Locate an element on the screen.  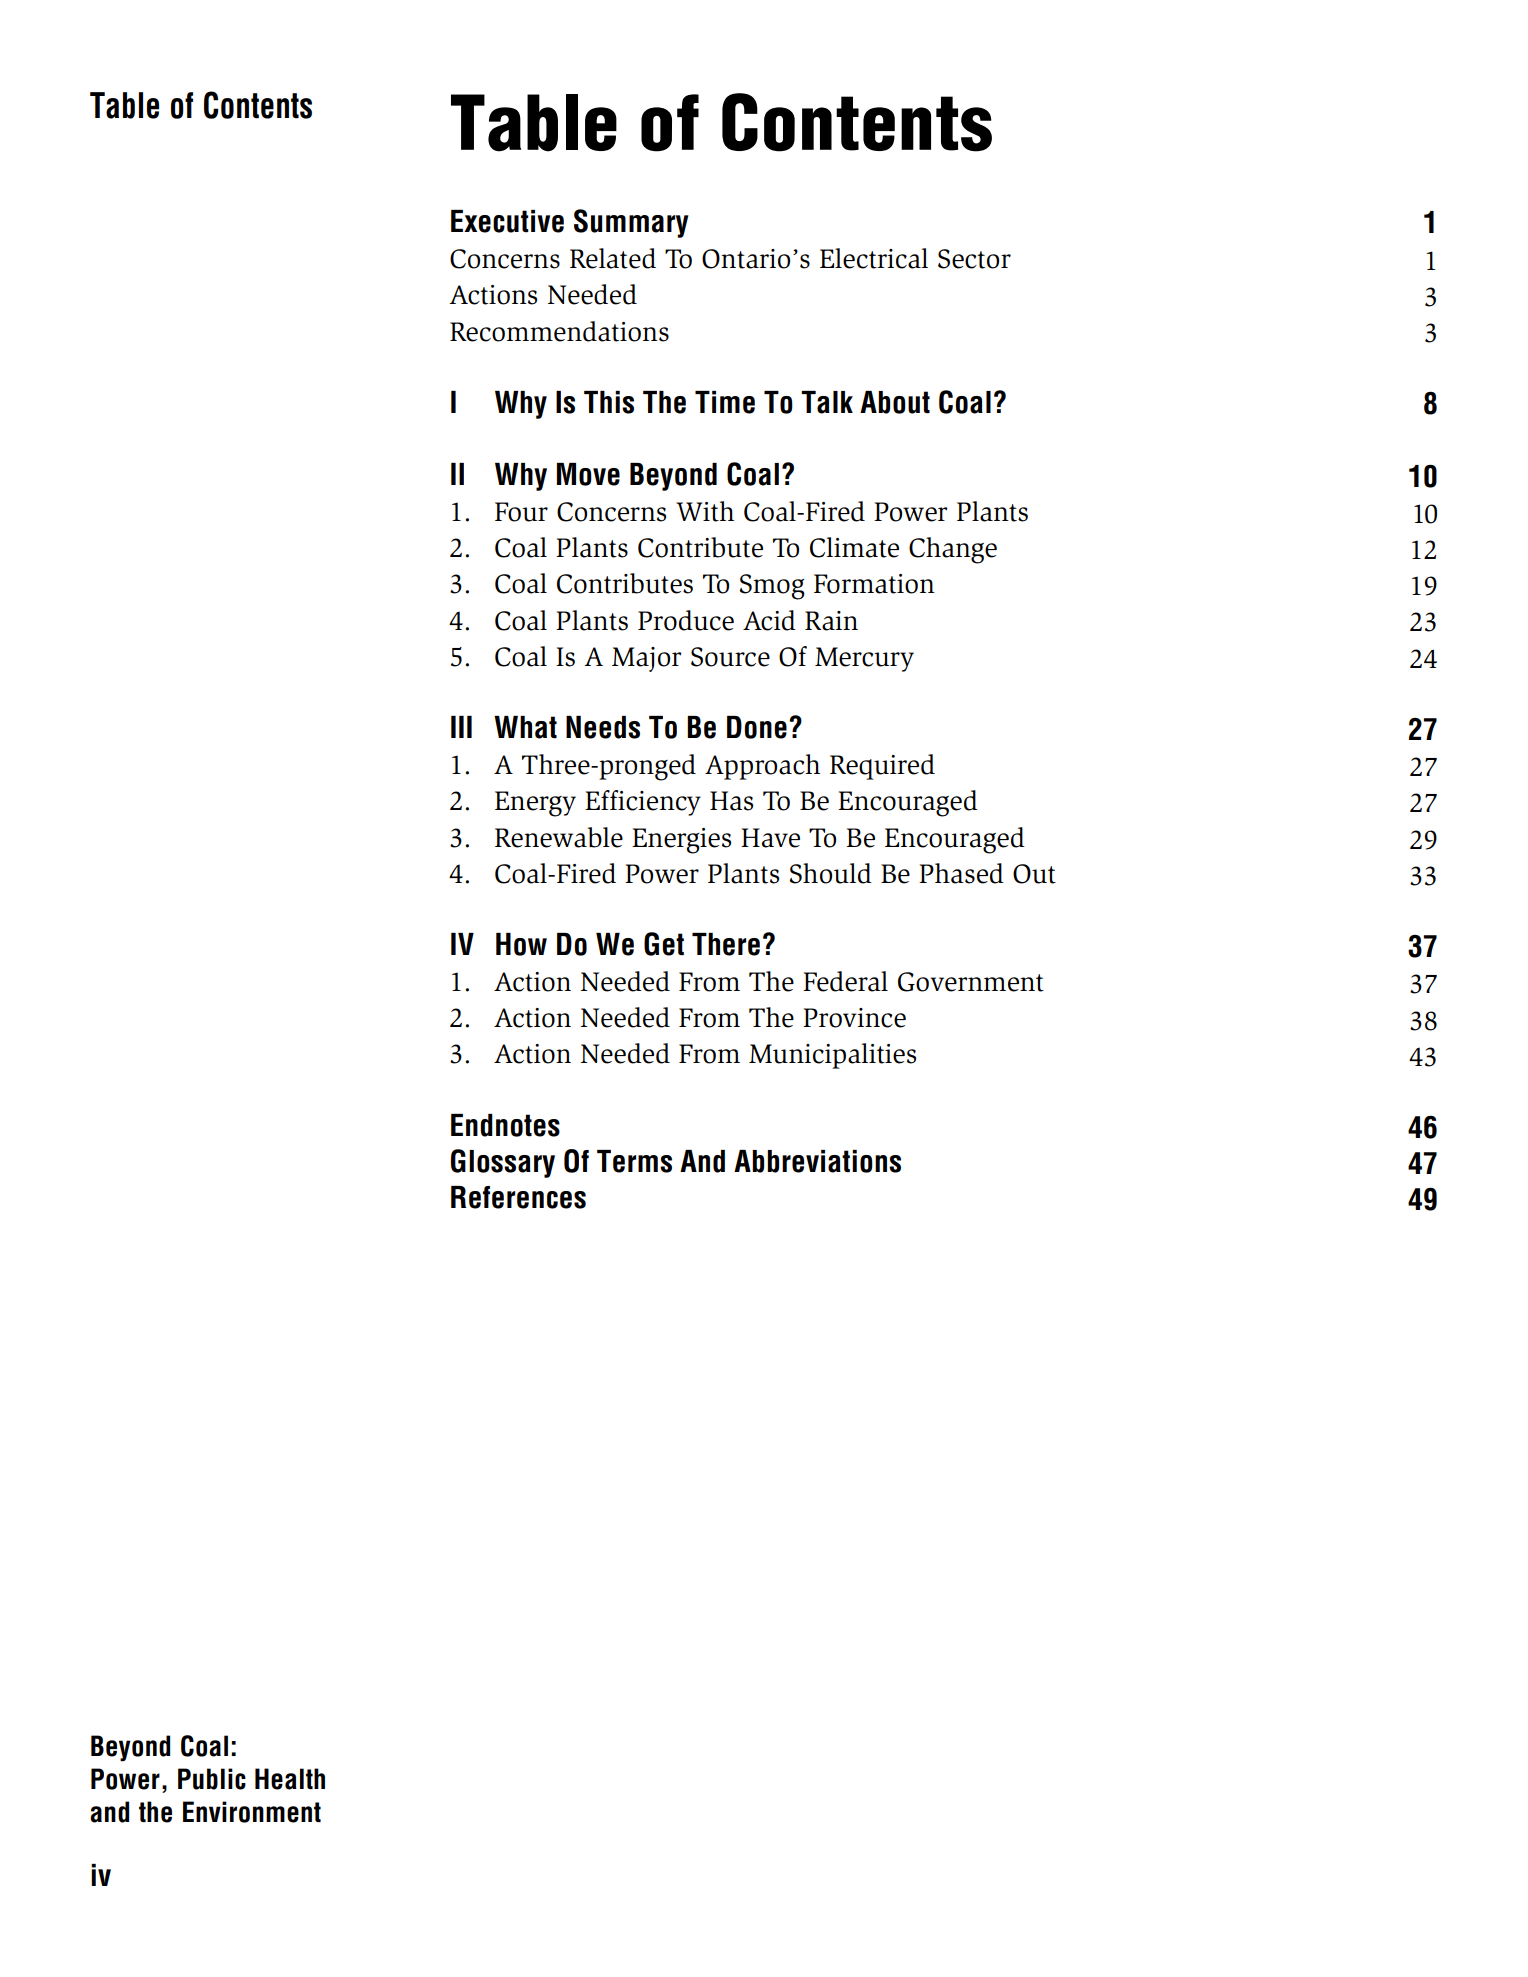
Endnotes is located at coordinates (505, 1125).
